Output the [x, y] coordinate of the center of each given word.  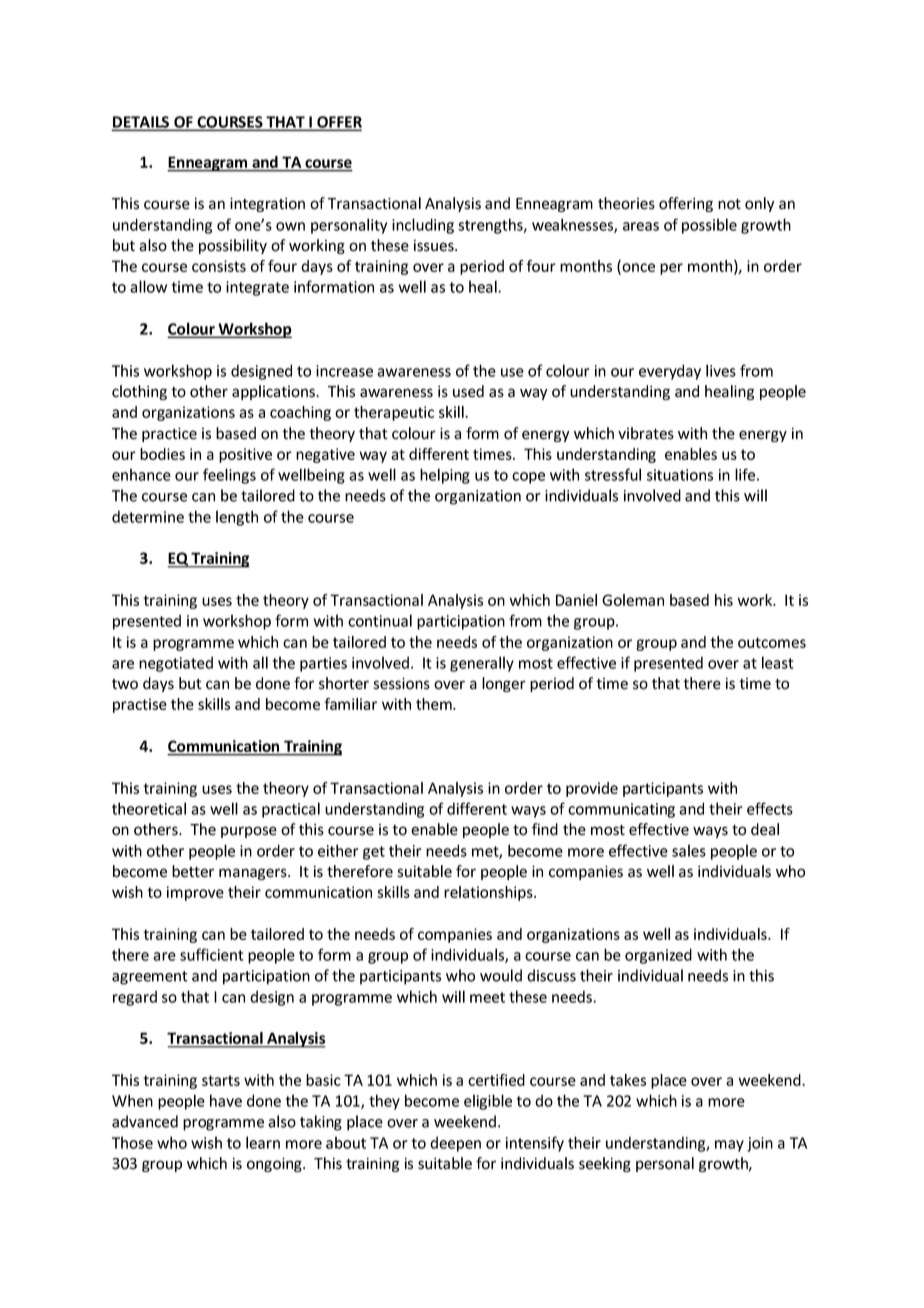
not [729, 204]
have [226, 1100]
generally [482, 664]
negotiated [176, 664]
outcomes [772, 642]
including [423, 226]
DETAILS [142, 123]
